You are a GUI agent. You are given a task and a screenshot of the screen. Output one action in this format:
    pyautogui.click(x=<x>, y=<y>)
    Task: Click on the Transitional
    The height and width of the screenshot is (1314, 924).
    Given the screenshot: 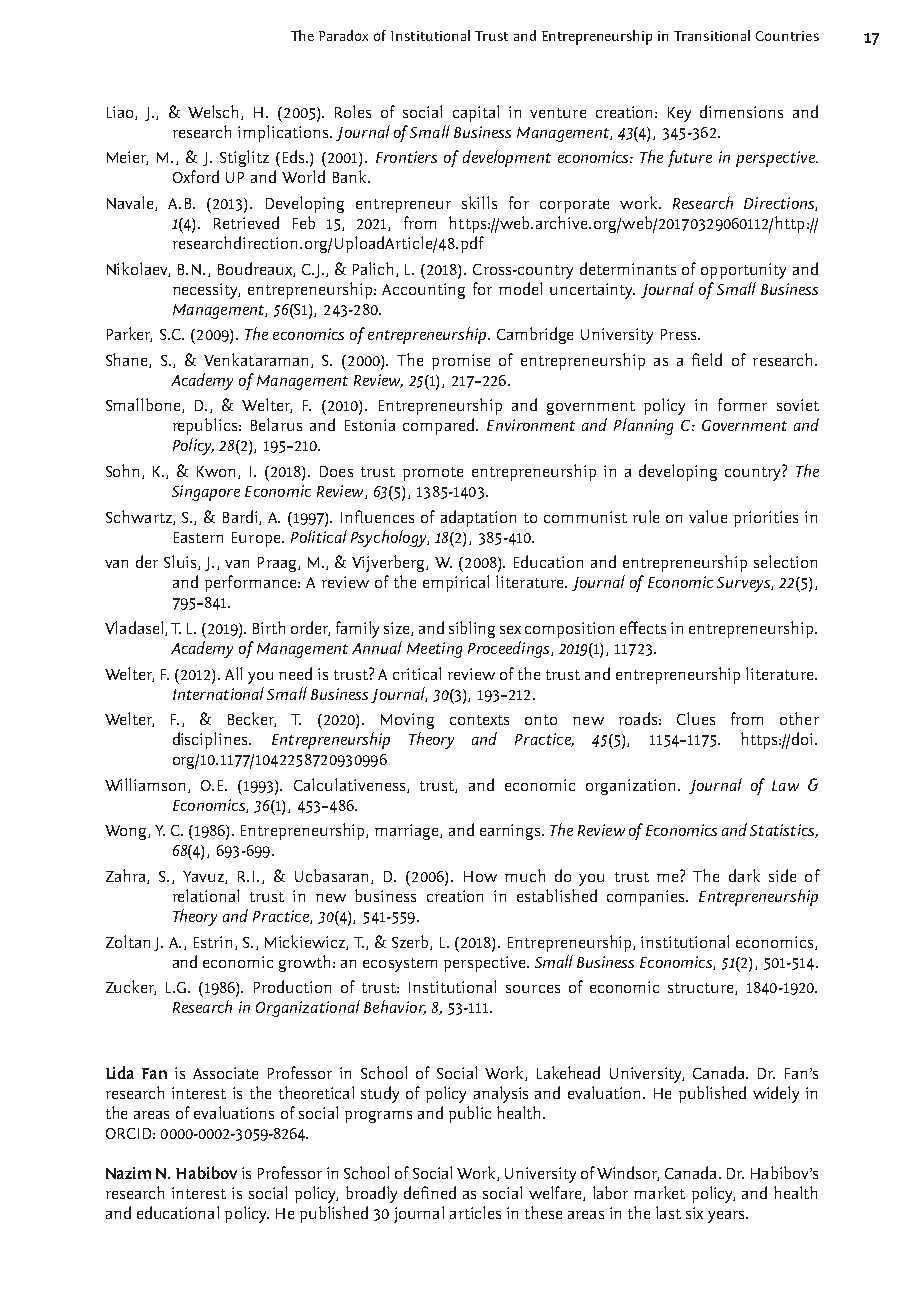 What is the action you would take?
    pyautogui.click(x=712, y=35)
